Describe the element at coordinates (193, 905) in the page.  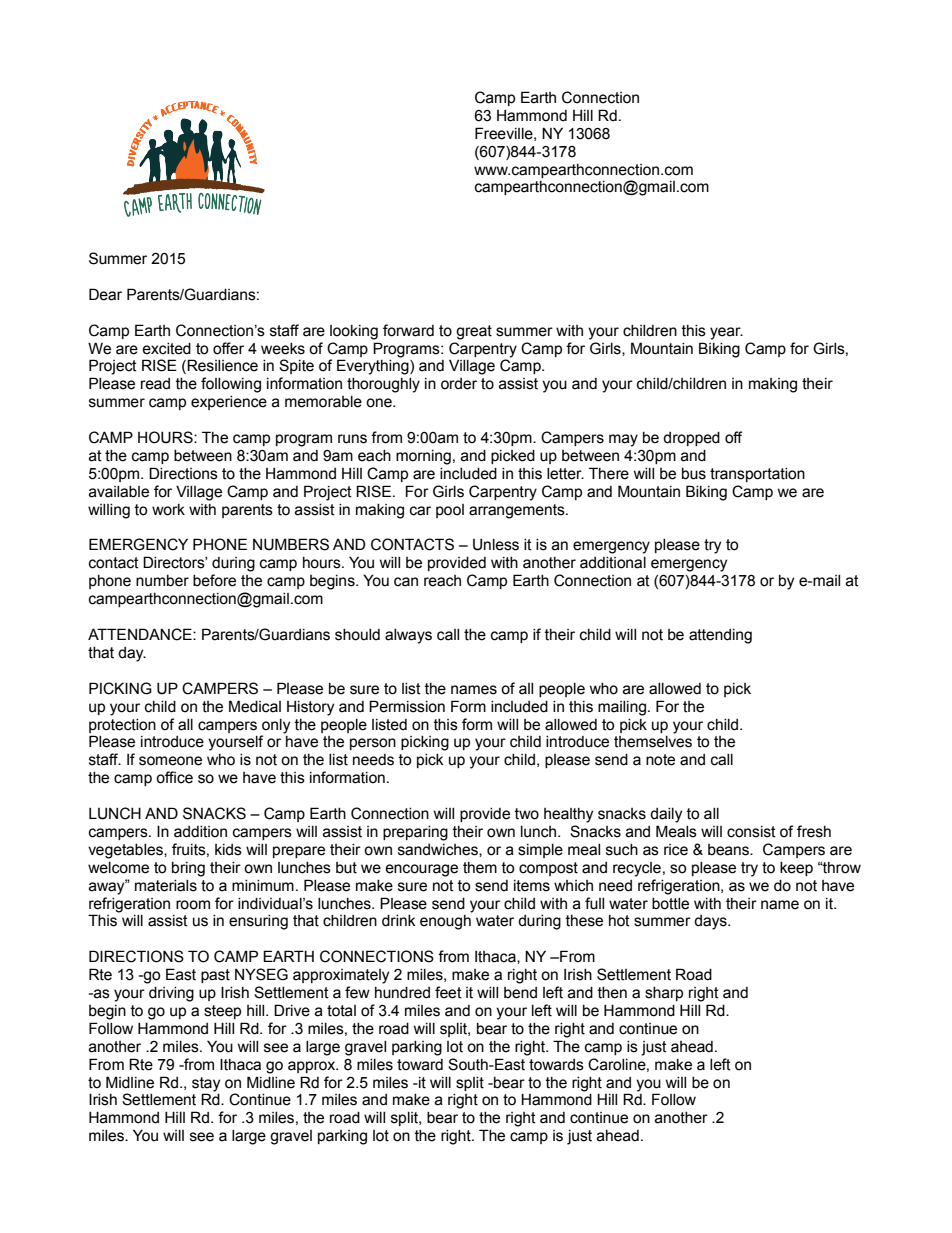
I see `room` at that location.
